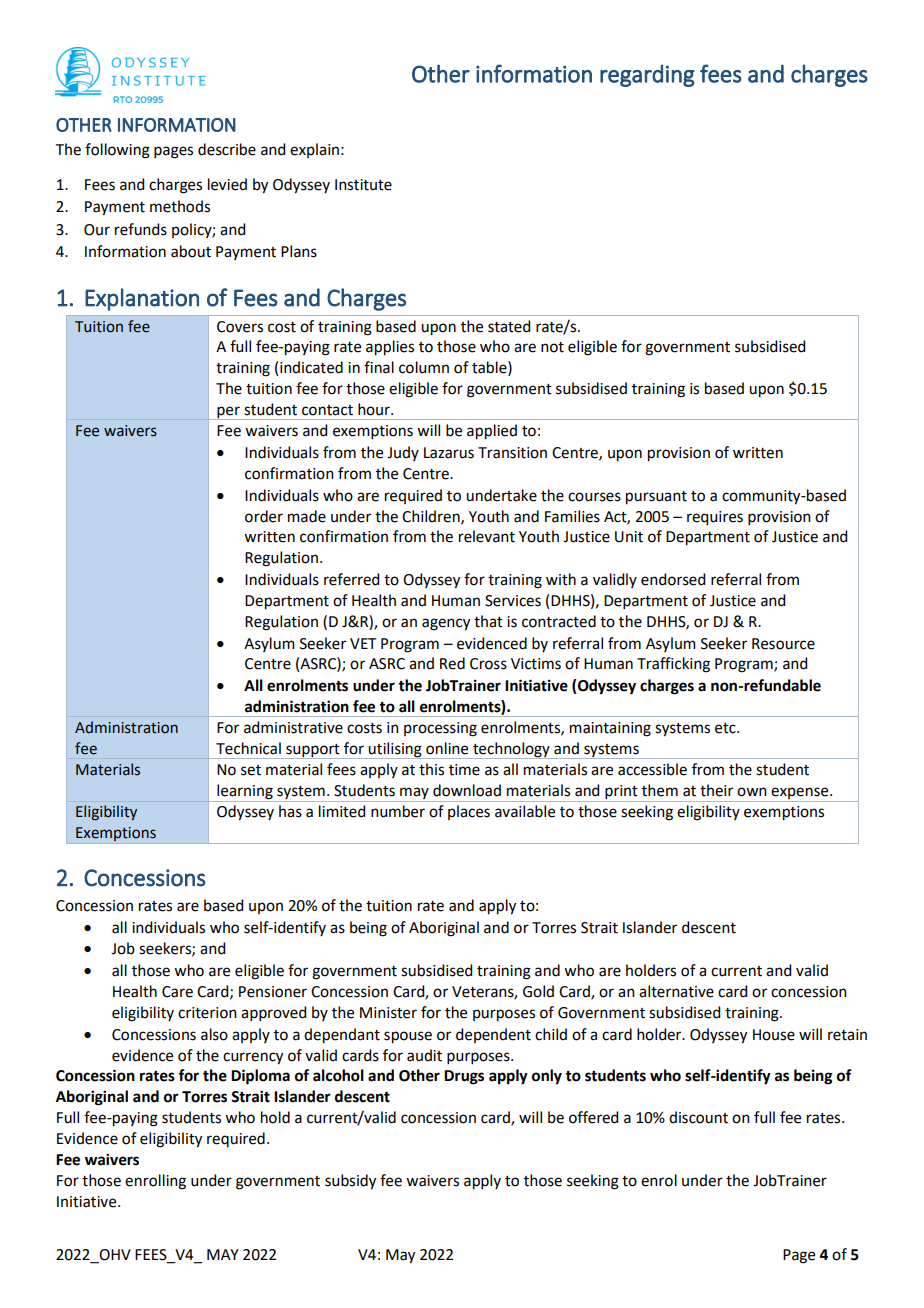 The image size is (924, 1308). I want to click on column, so click(424, 367).
